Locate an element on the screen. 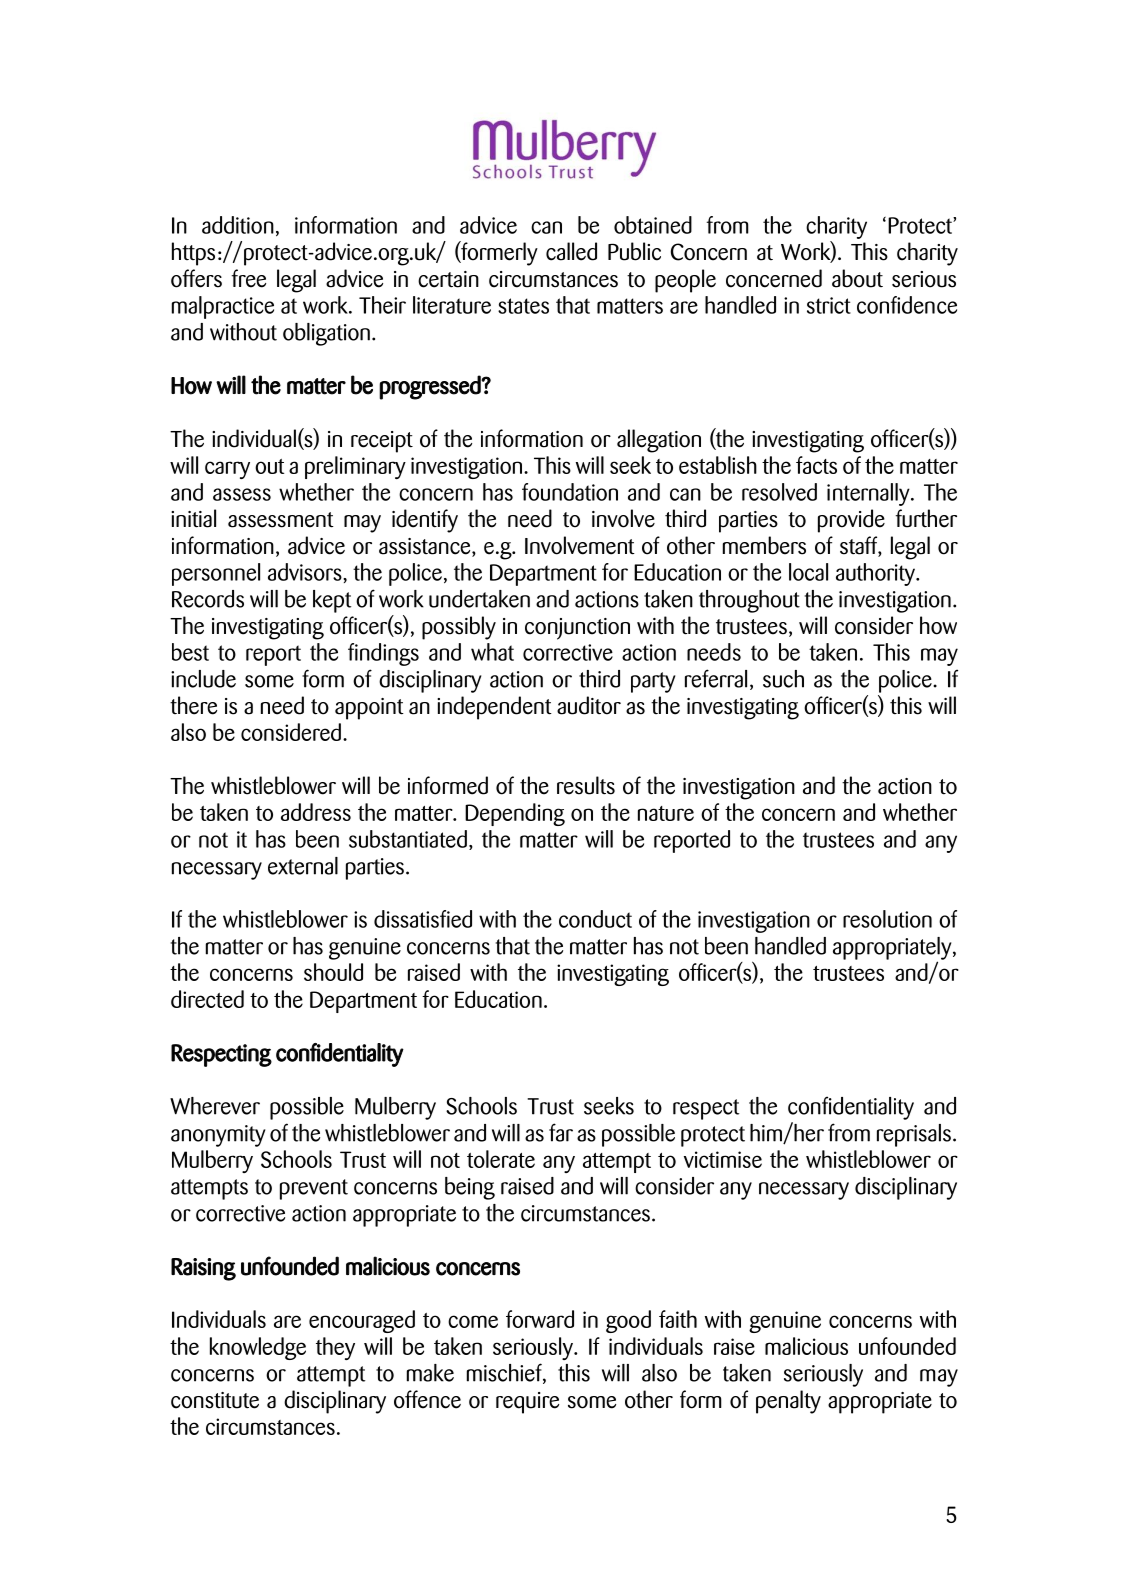 The width and height of the screenshot is (1128, 1595). called is located at coordinates (571, 251).
